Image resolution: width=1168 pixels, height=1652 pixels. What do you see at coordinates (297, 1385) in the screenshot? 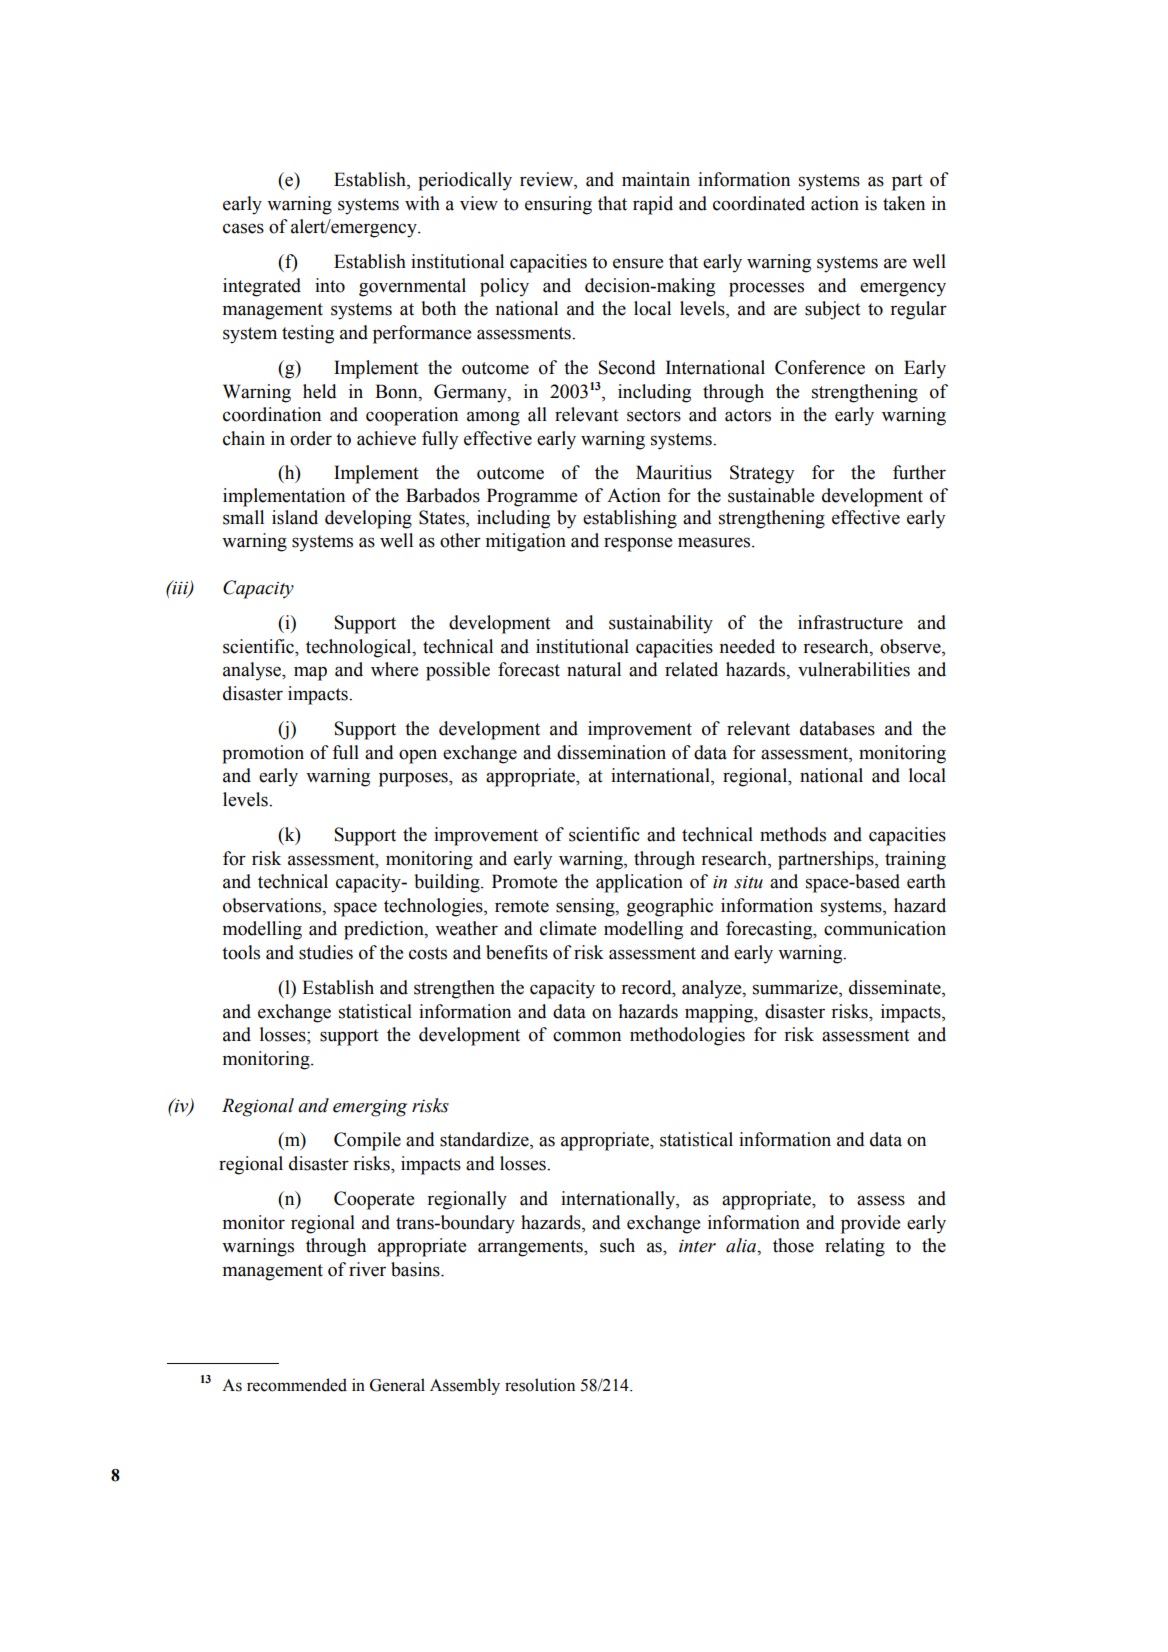
I see `recommended` at bounding box center [297, 1385].
